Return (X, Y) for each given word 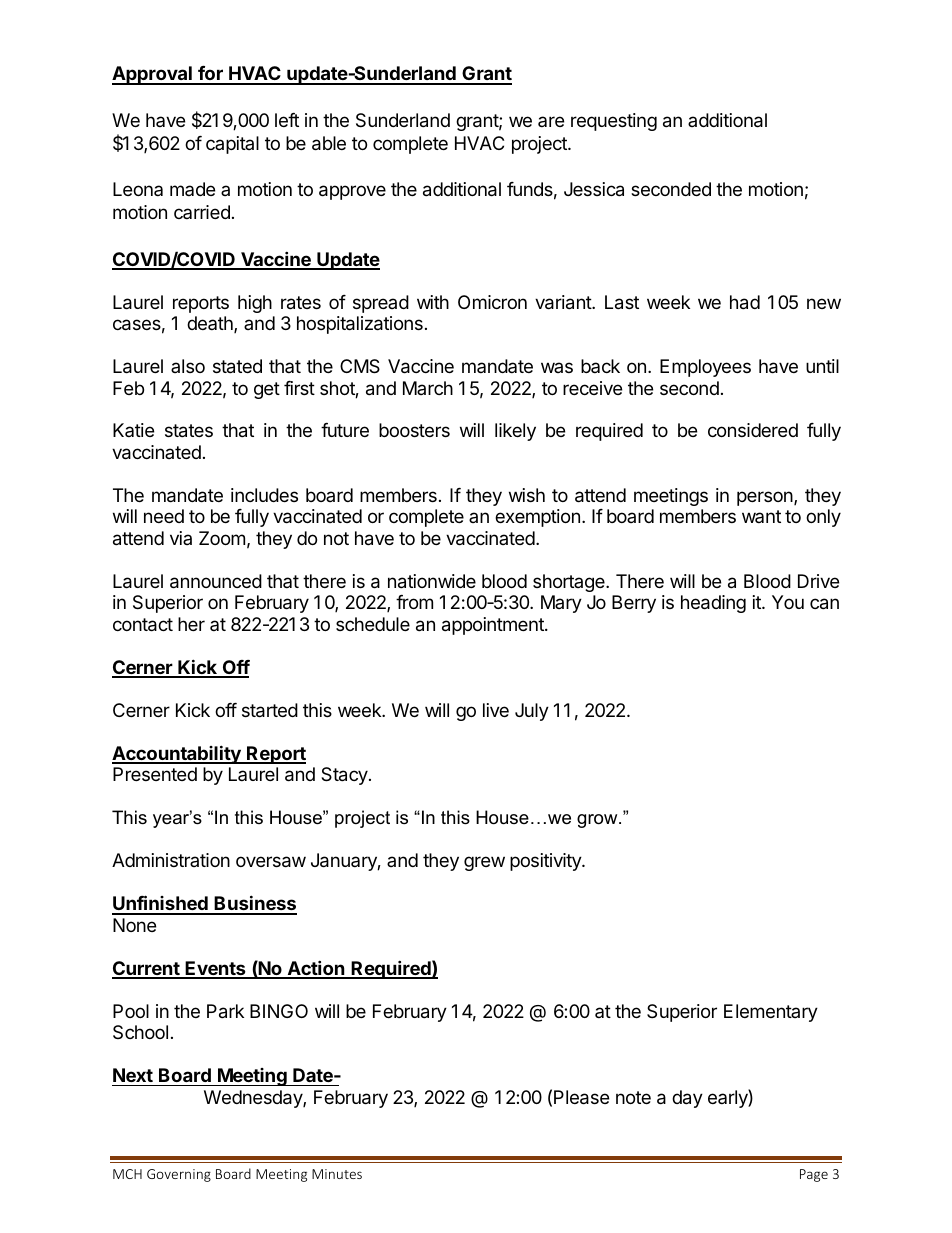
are (551, 121)
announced (216, 581)
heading (713, 604)
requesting (614, 122)
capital (232, 145)
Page (814, 1175)
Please (581, 1097)
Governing (179, 1175)
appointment (494, 626)
